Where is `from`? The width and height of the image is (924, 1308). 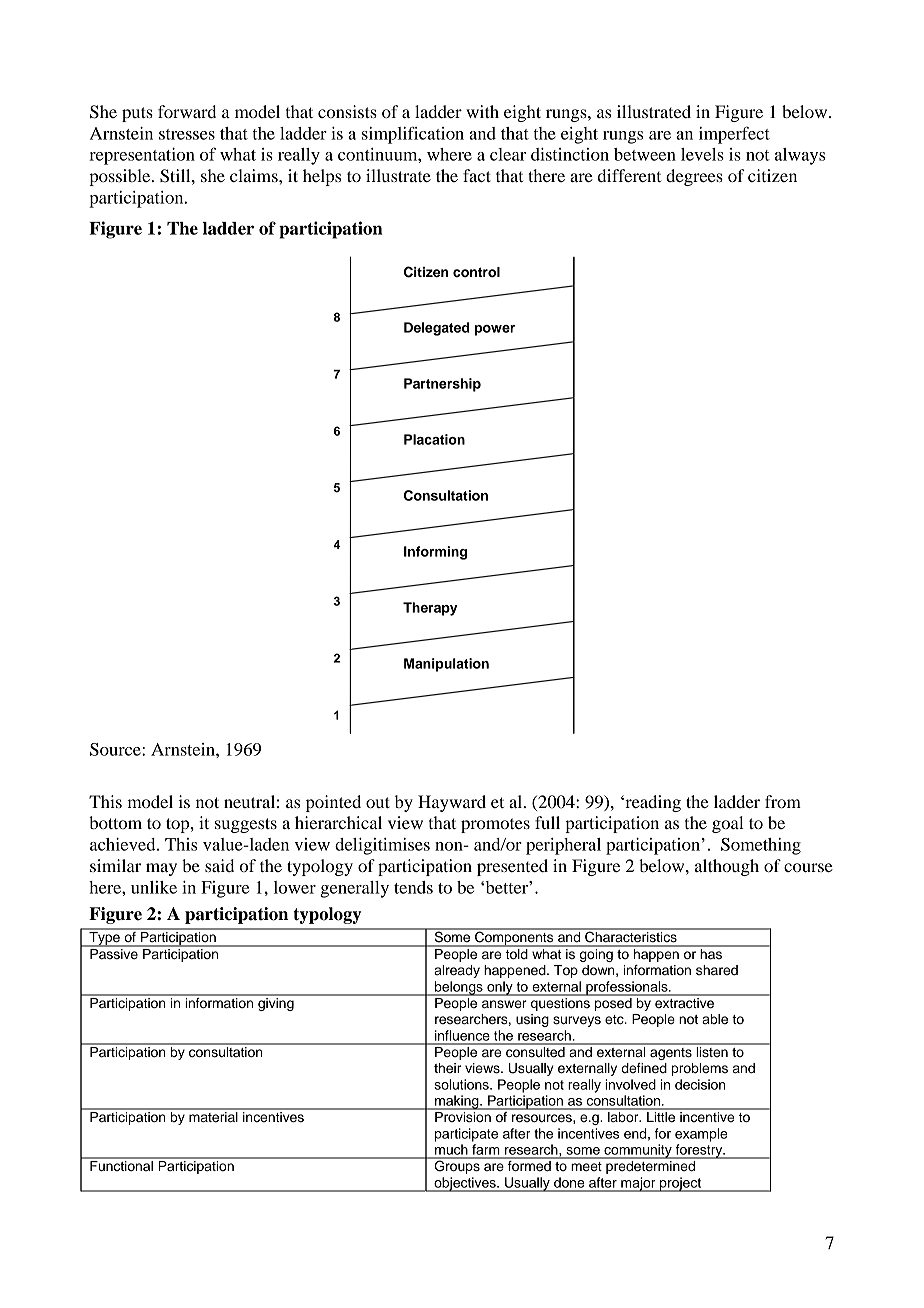
from is located at coordinates (783, 801).
